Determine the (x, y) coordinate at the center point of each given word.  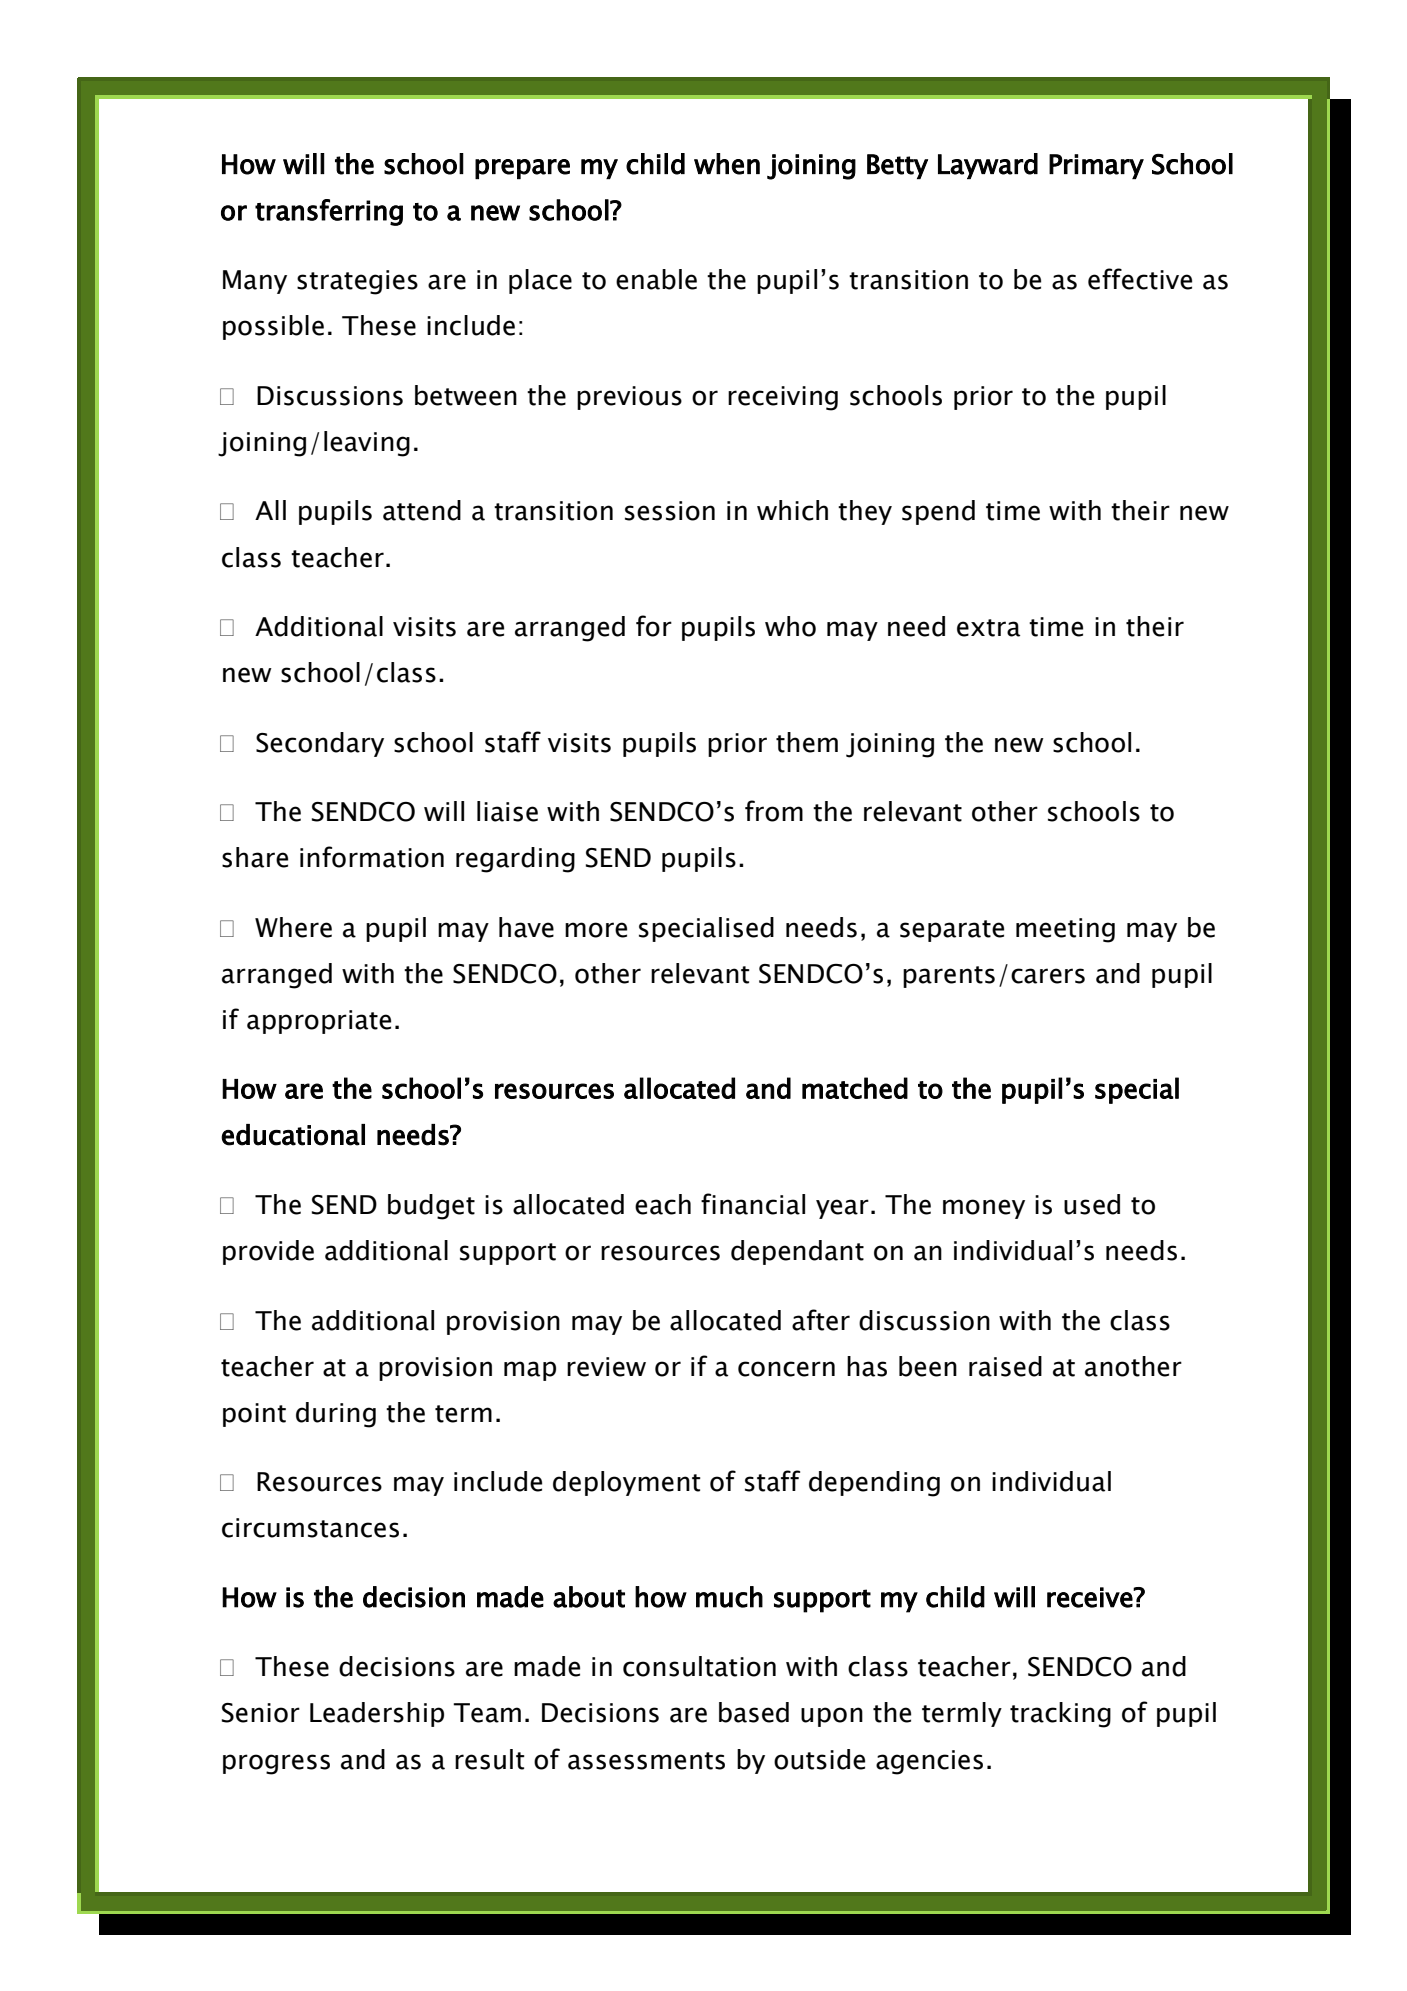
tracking (1060, 1715)
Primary (1096, 166)
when (727, 164)
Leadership (377, 1714)
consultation (699, 1666)
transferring (329, 212)
